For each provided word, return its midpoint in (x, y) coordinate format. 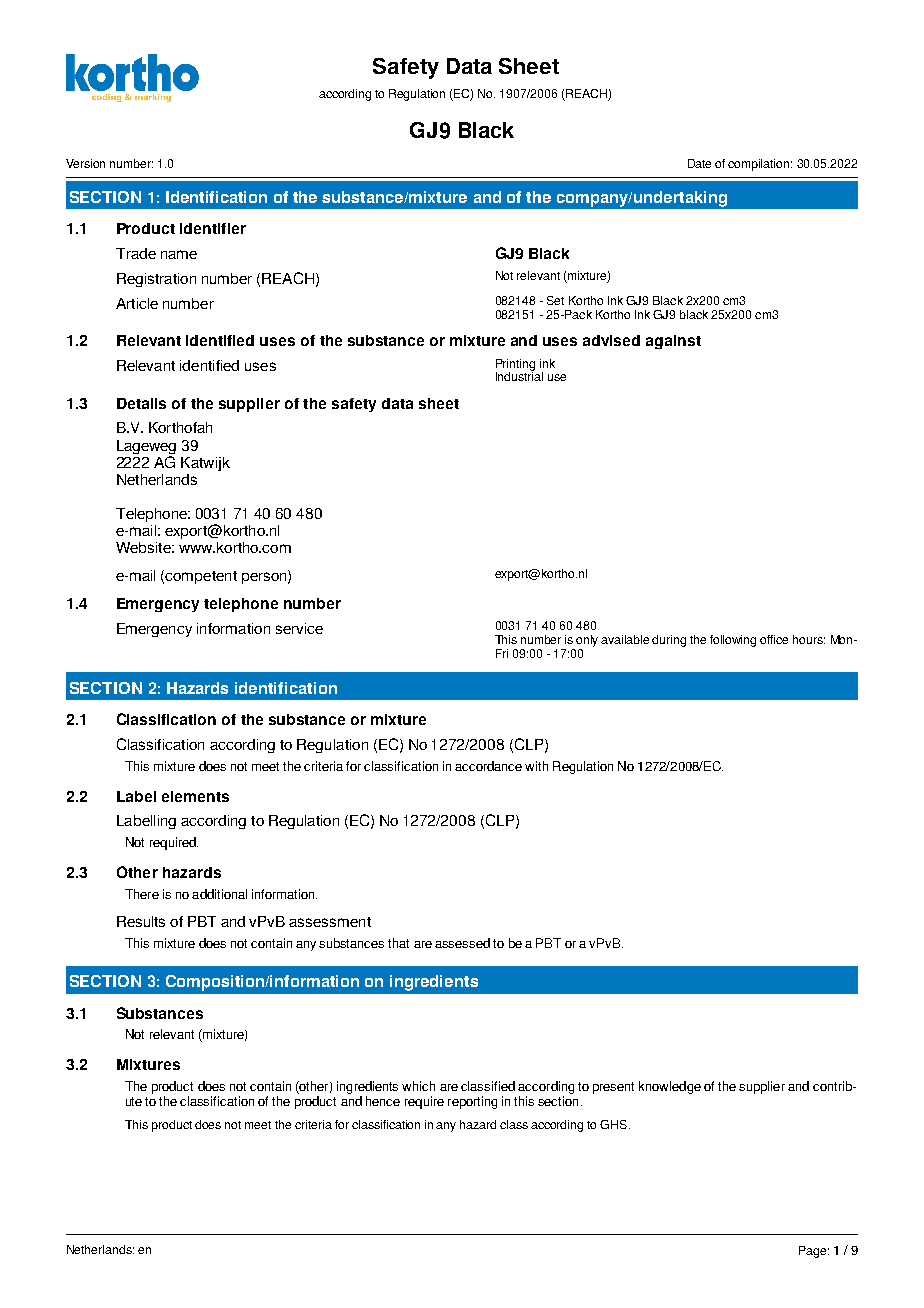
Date (699, 163)
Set (555, 300)
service (299, 628)
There (142, 894)
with (536, 766)
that (398, 943)
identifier (213, 228)
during (669, 641)
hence (383, 1101)
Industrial (519, 375)
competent (201, 577)
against (673, 342)
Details (141, 403)
